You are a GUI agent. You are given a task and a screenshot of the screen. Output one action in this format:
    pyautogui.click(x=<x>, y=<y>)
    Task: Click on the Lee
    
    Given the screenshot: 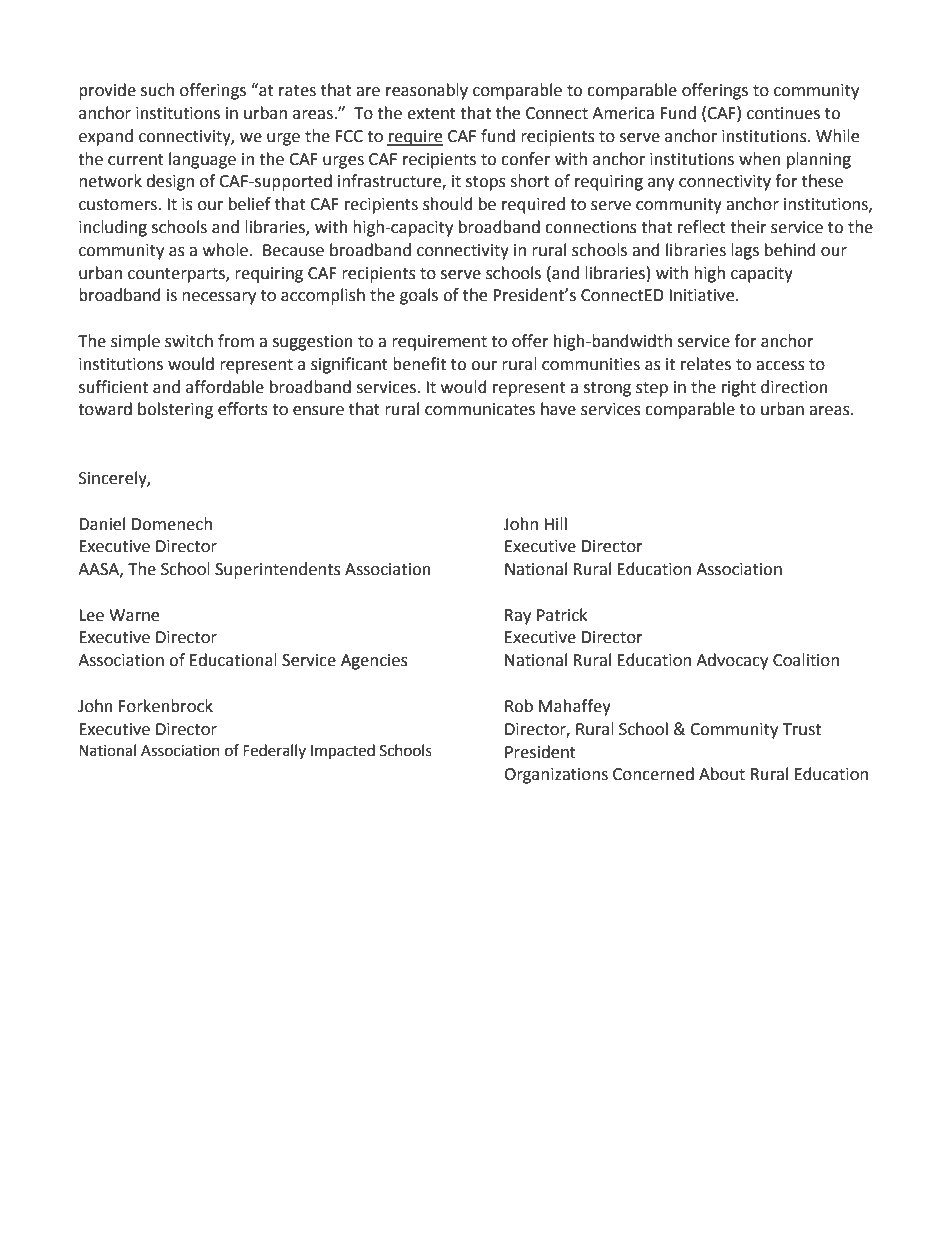 What is the action you would take?
    pyautogui.click(x=91, y=615)
